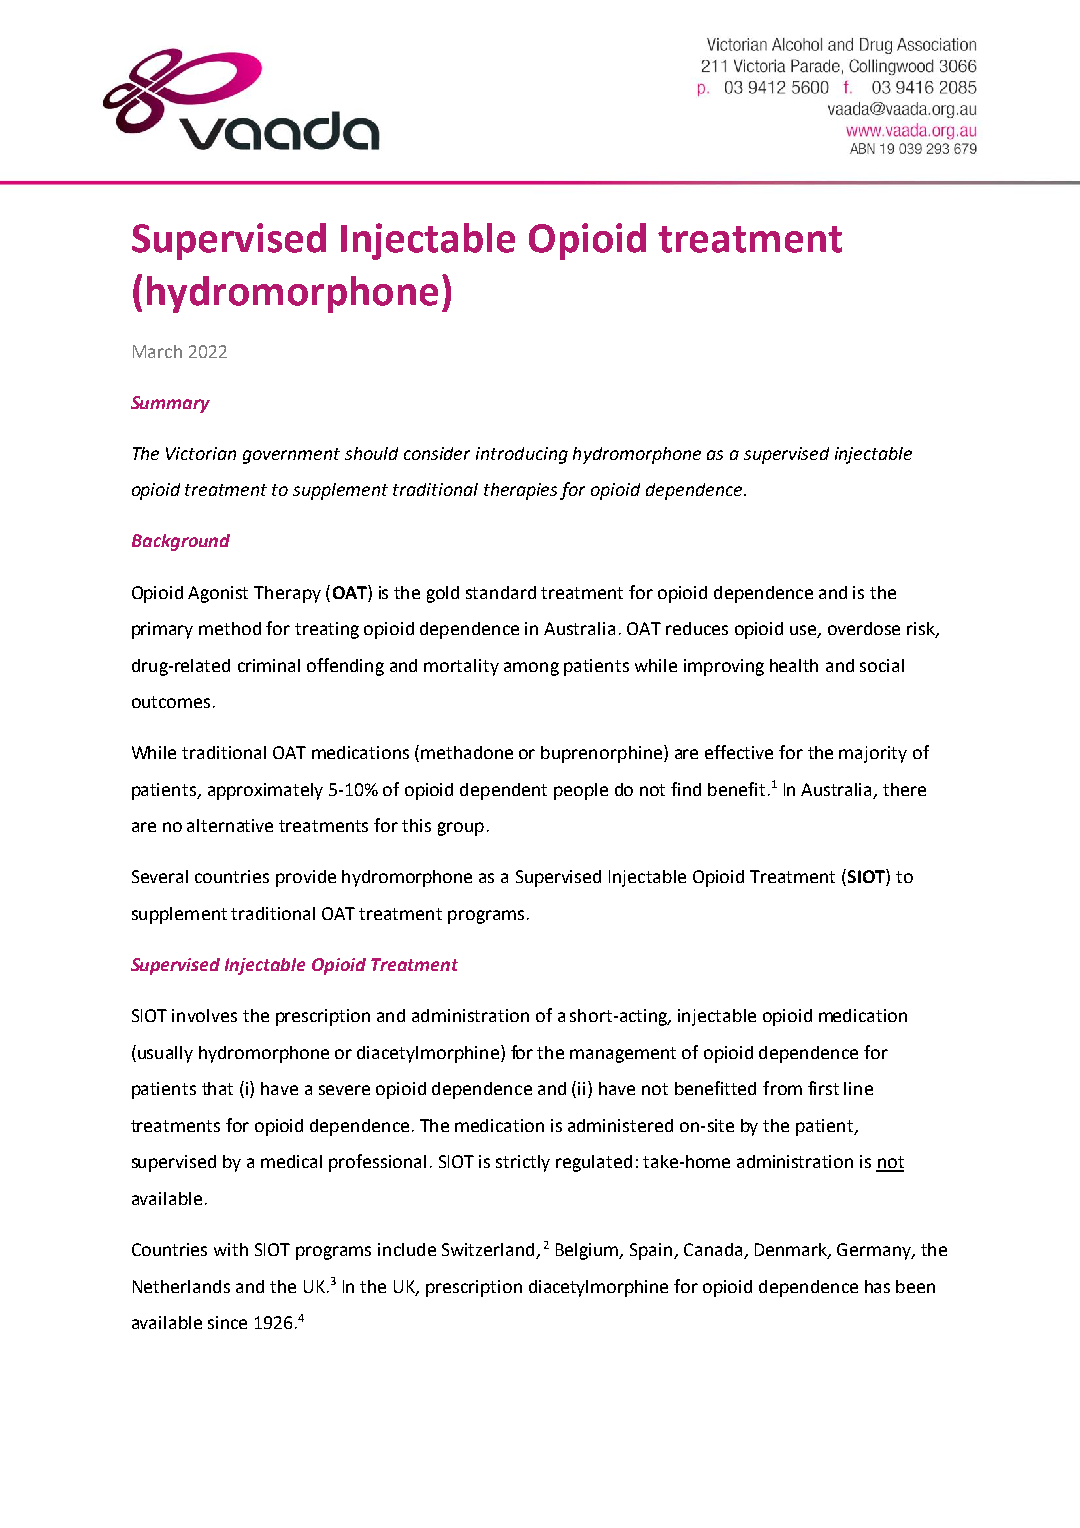  What do you see at coordinates (227, 1322) in the image?
I see `since` at bounding box center [227, 1322].
